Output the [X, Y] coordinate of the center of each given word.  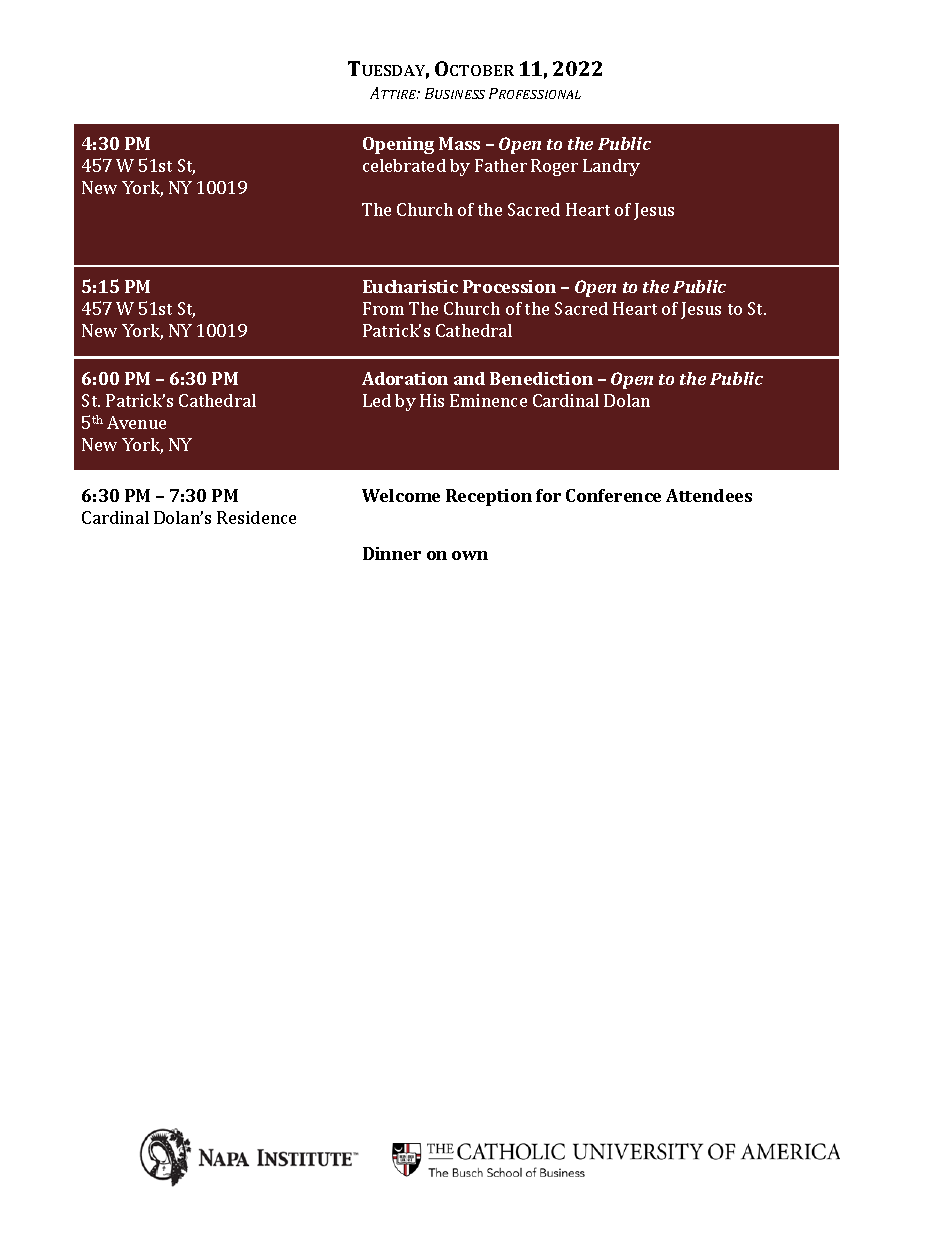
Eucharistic [410, 286]
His [432, 400]
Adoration [405, 378]
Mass [459, 143]
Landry [611, 167]
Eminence [488, 400]
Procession [509, 286]
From [383, 308]
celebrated [404, 165]
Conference [613, 495]
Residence [256, 517]
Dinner [392, 553]
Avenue [136, 422]
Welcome [401, 495]
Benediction [541, 378]
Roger [554, 167]
